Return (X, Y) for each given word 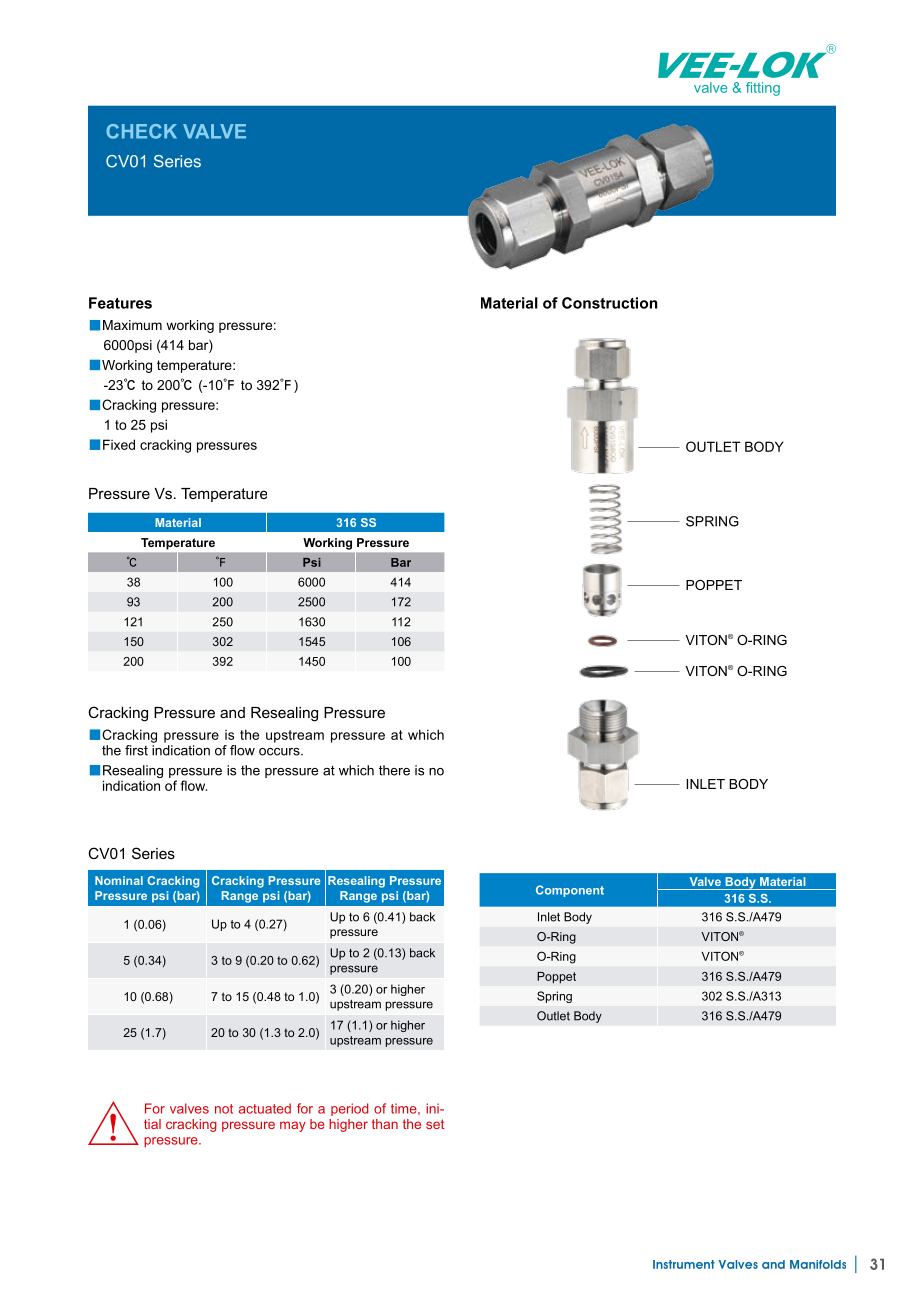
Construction (609, 303)
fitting (763, 89)
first (136, 750)
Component (570, 891)
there (394, 770)
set (435, 1124)
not (224, 1109)
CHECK (141, 131)
